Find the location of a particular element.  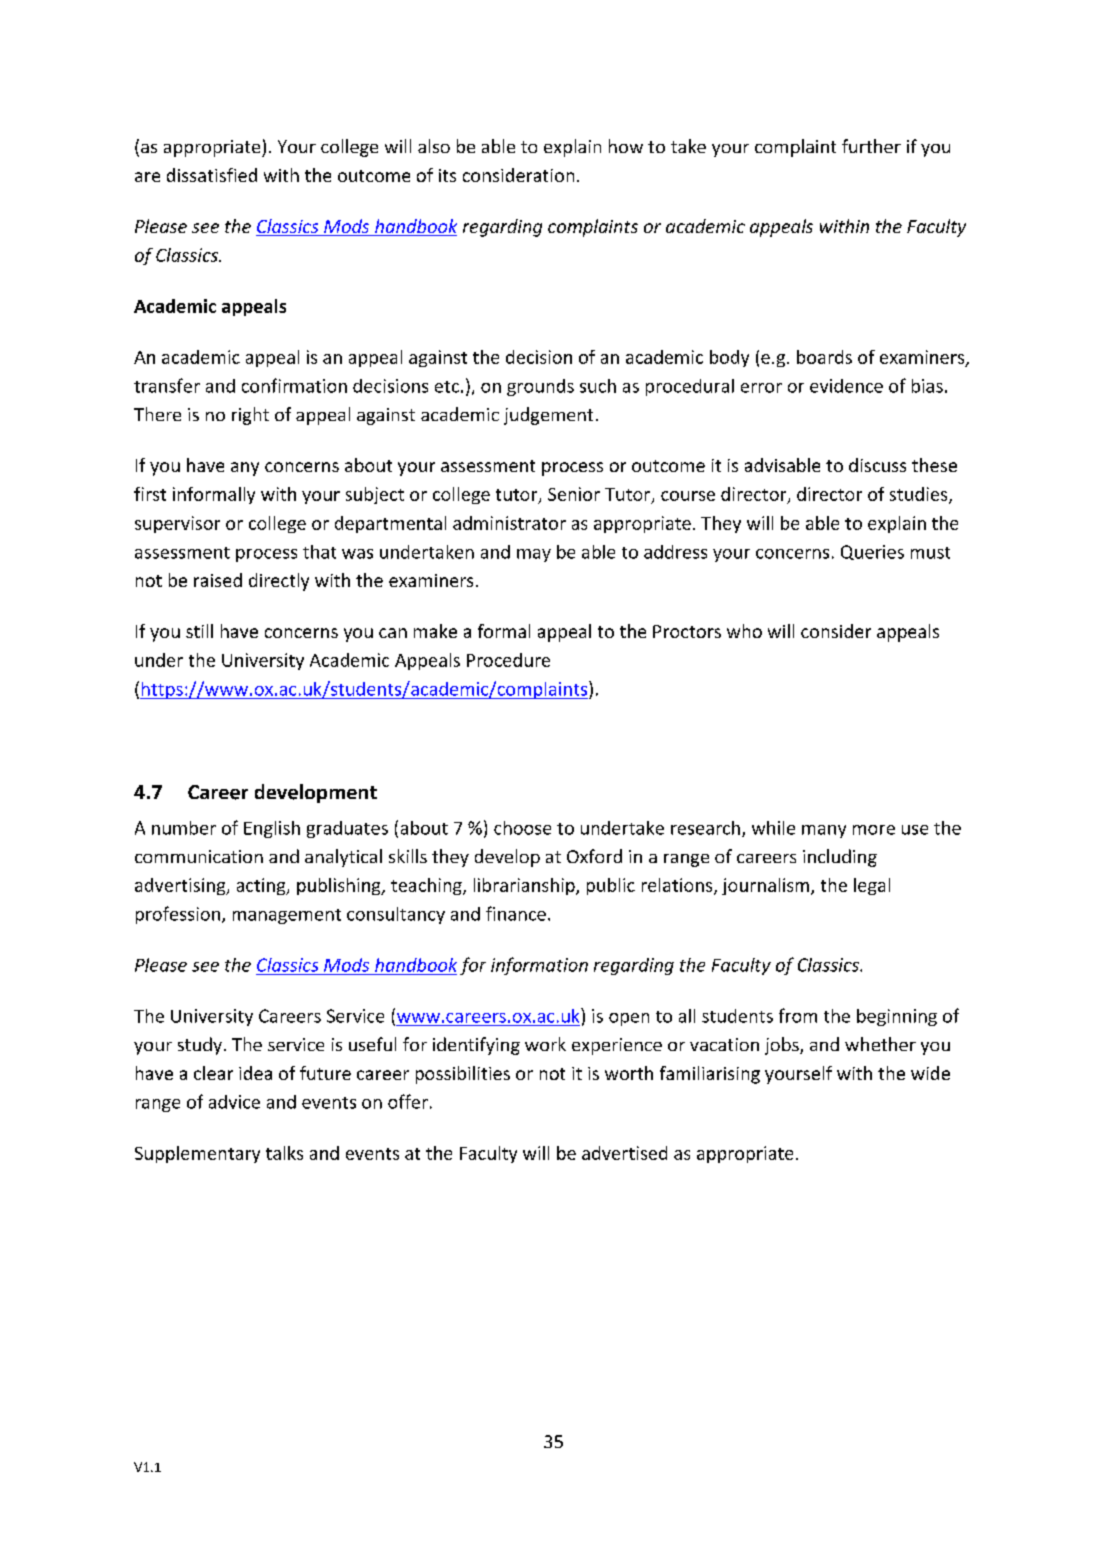

advertised is located at coordinates (624, 1153).
